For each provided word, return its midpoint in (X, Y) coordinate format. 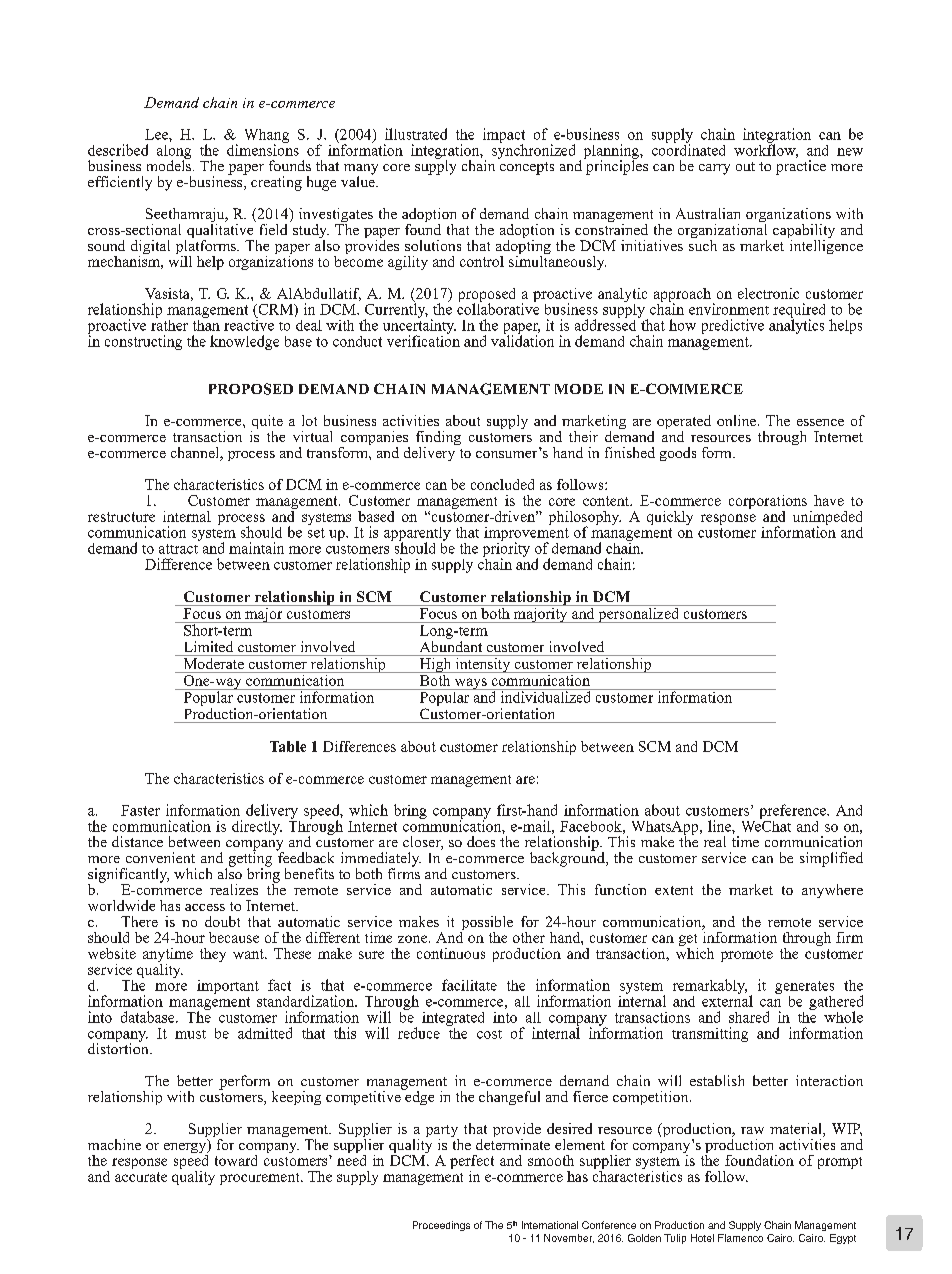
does (481, 841)
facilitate (469, 985)
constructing (143, 342)
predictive (733, 326)
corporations (768, 503)
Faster (140, 810)
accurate (141, 1177)
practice (801, 167)
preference (794, 811)
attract (178, 549)
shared (749, 1017)
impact (504, 136)
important (228, 987)
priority (506, 549)
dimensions (263, 149)
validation (522, 340)
